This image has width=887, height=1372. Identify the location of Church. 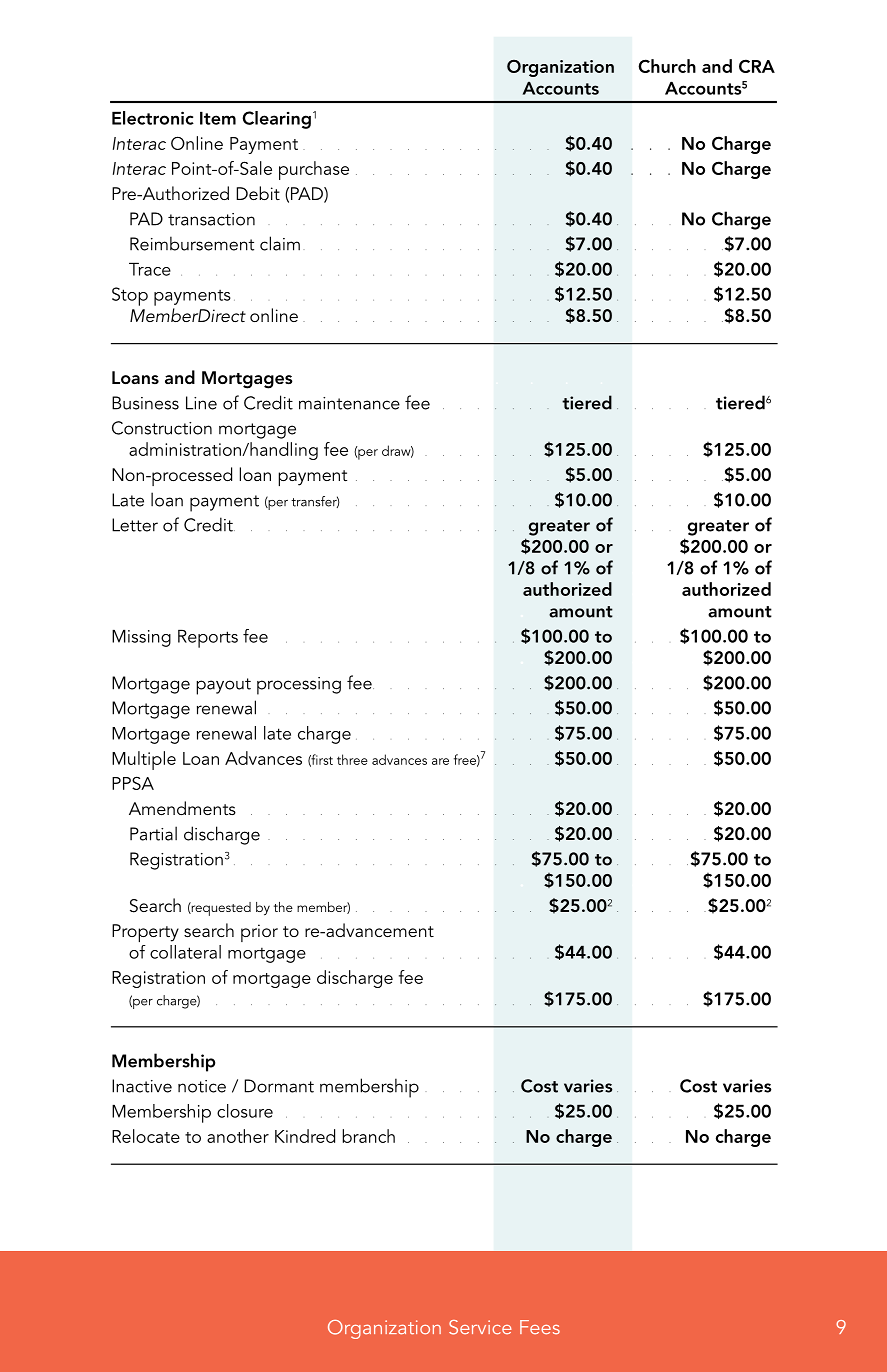
(667, 66).
